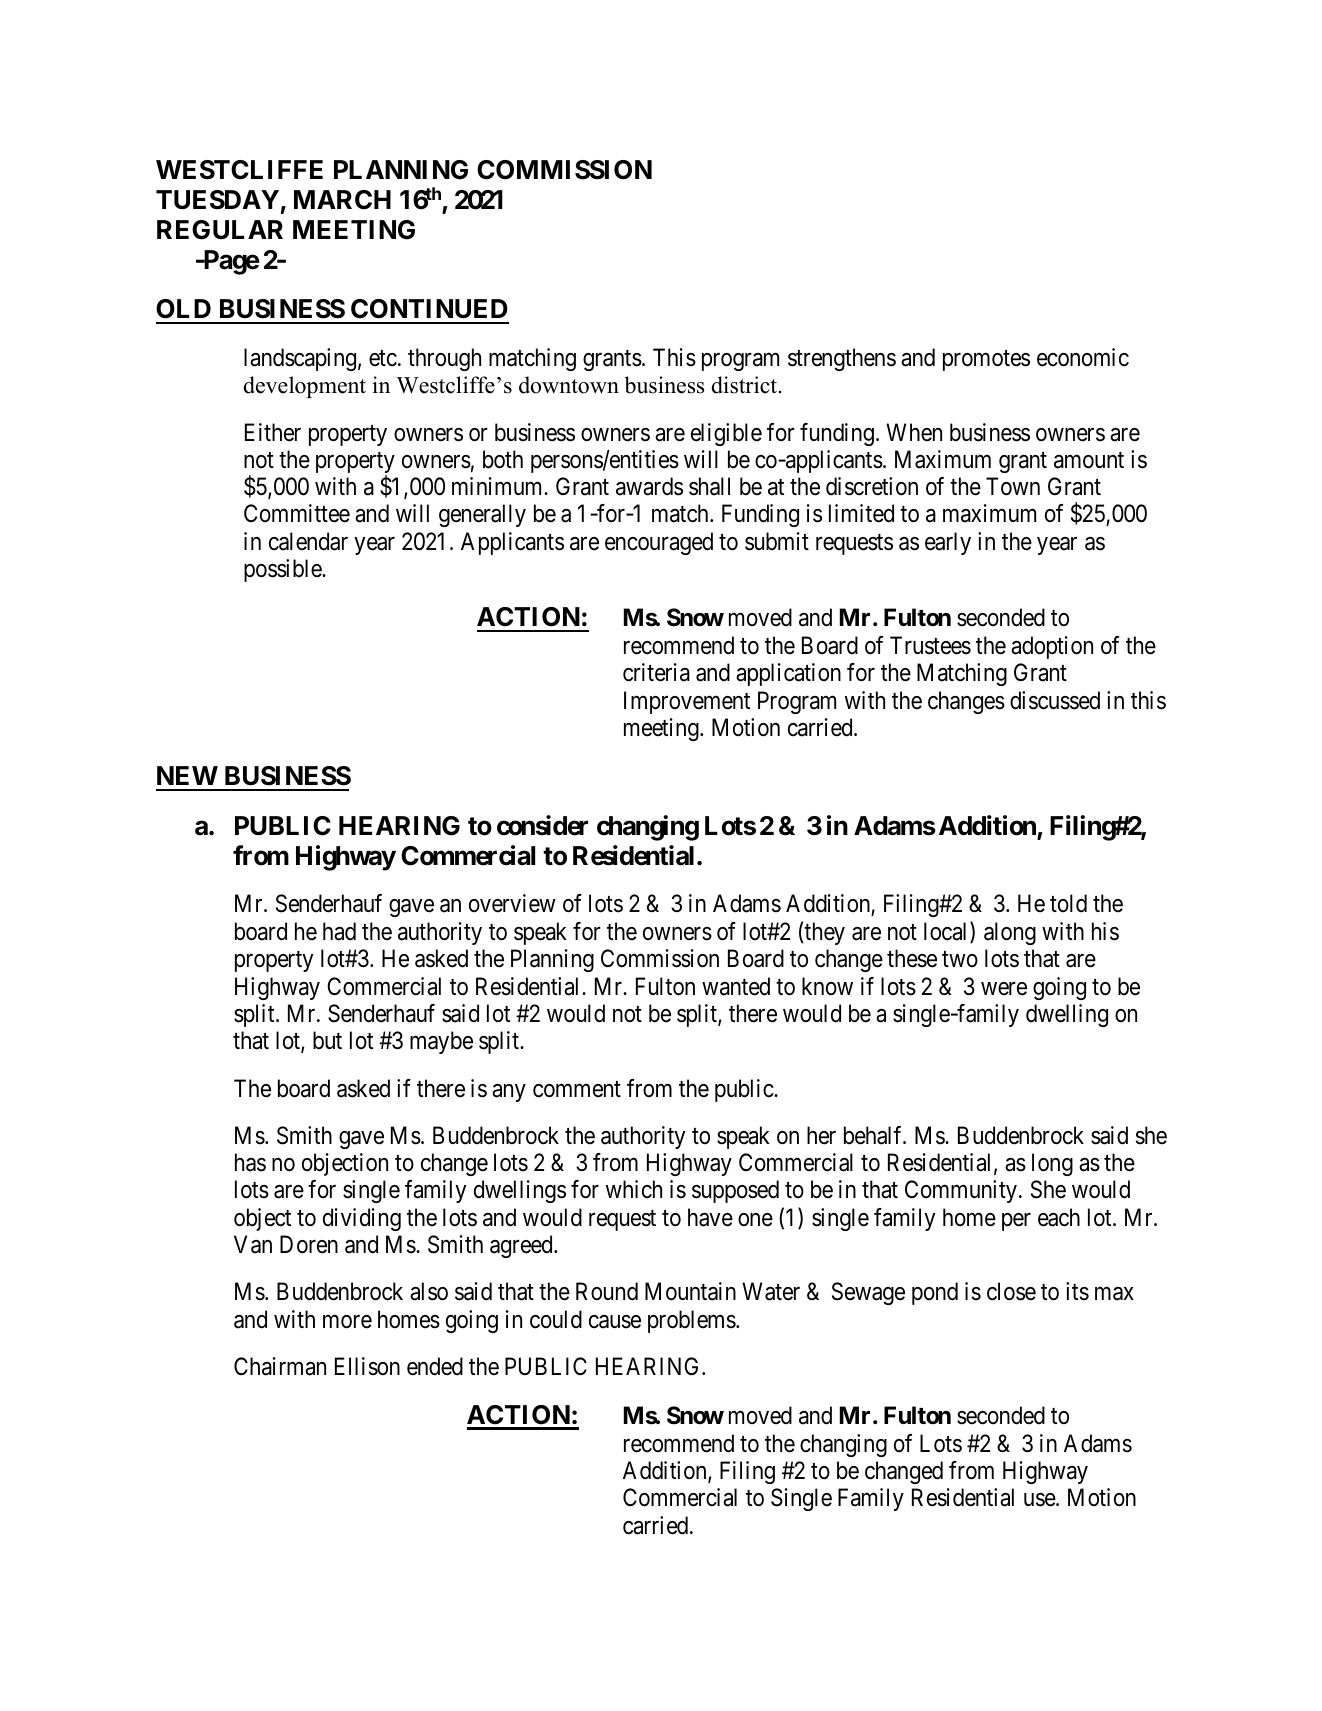  I want to click on more, so click(347, 1322).
